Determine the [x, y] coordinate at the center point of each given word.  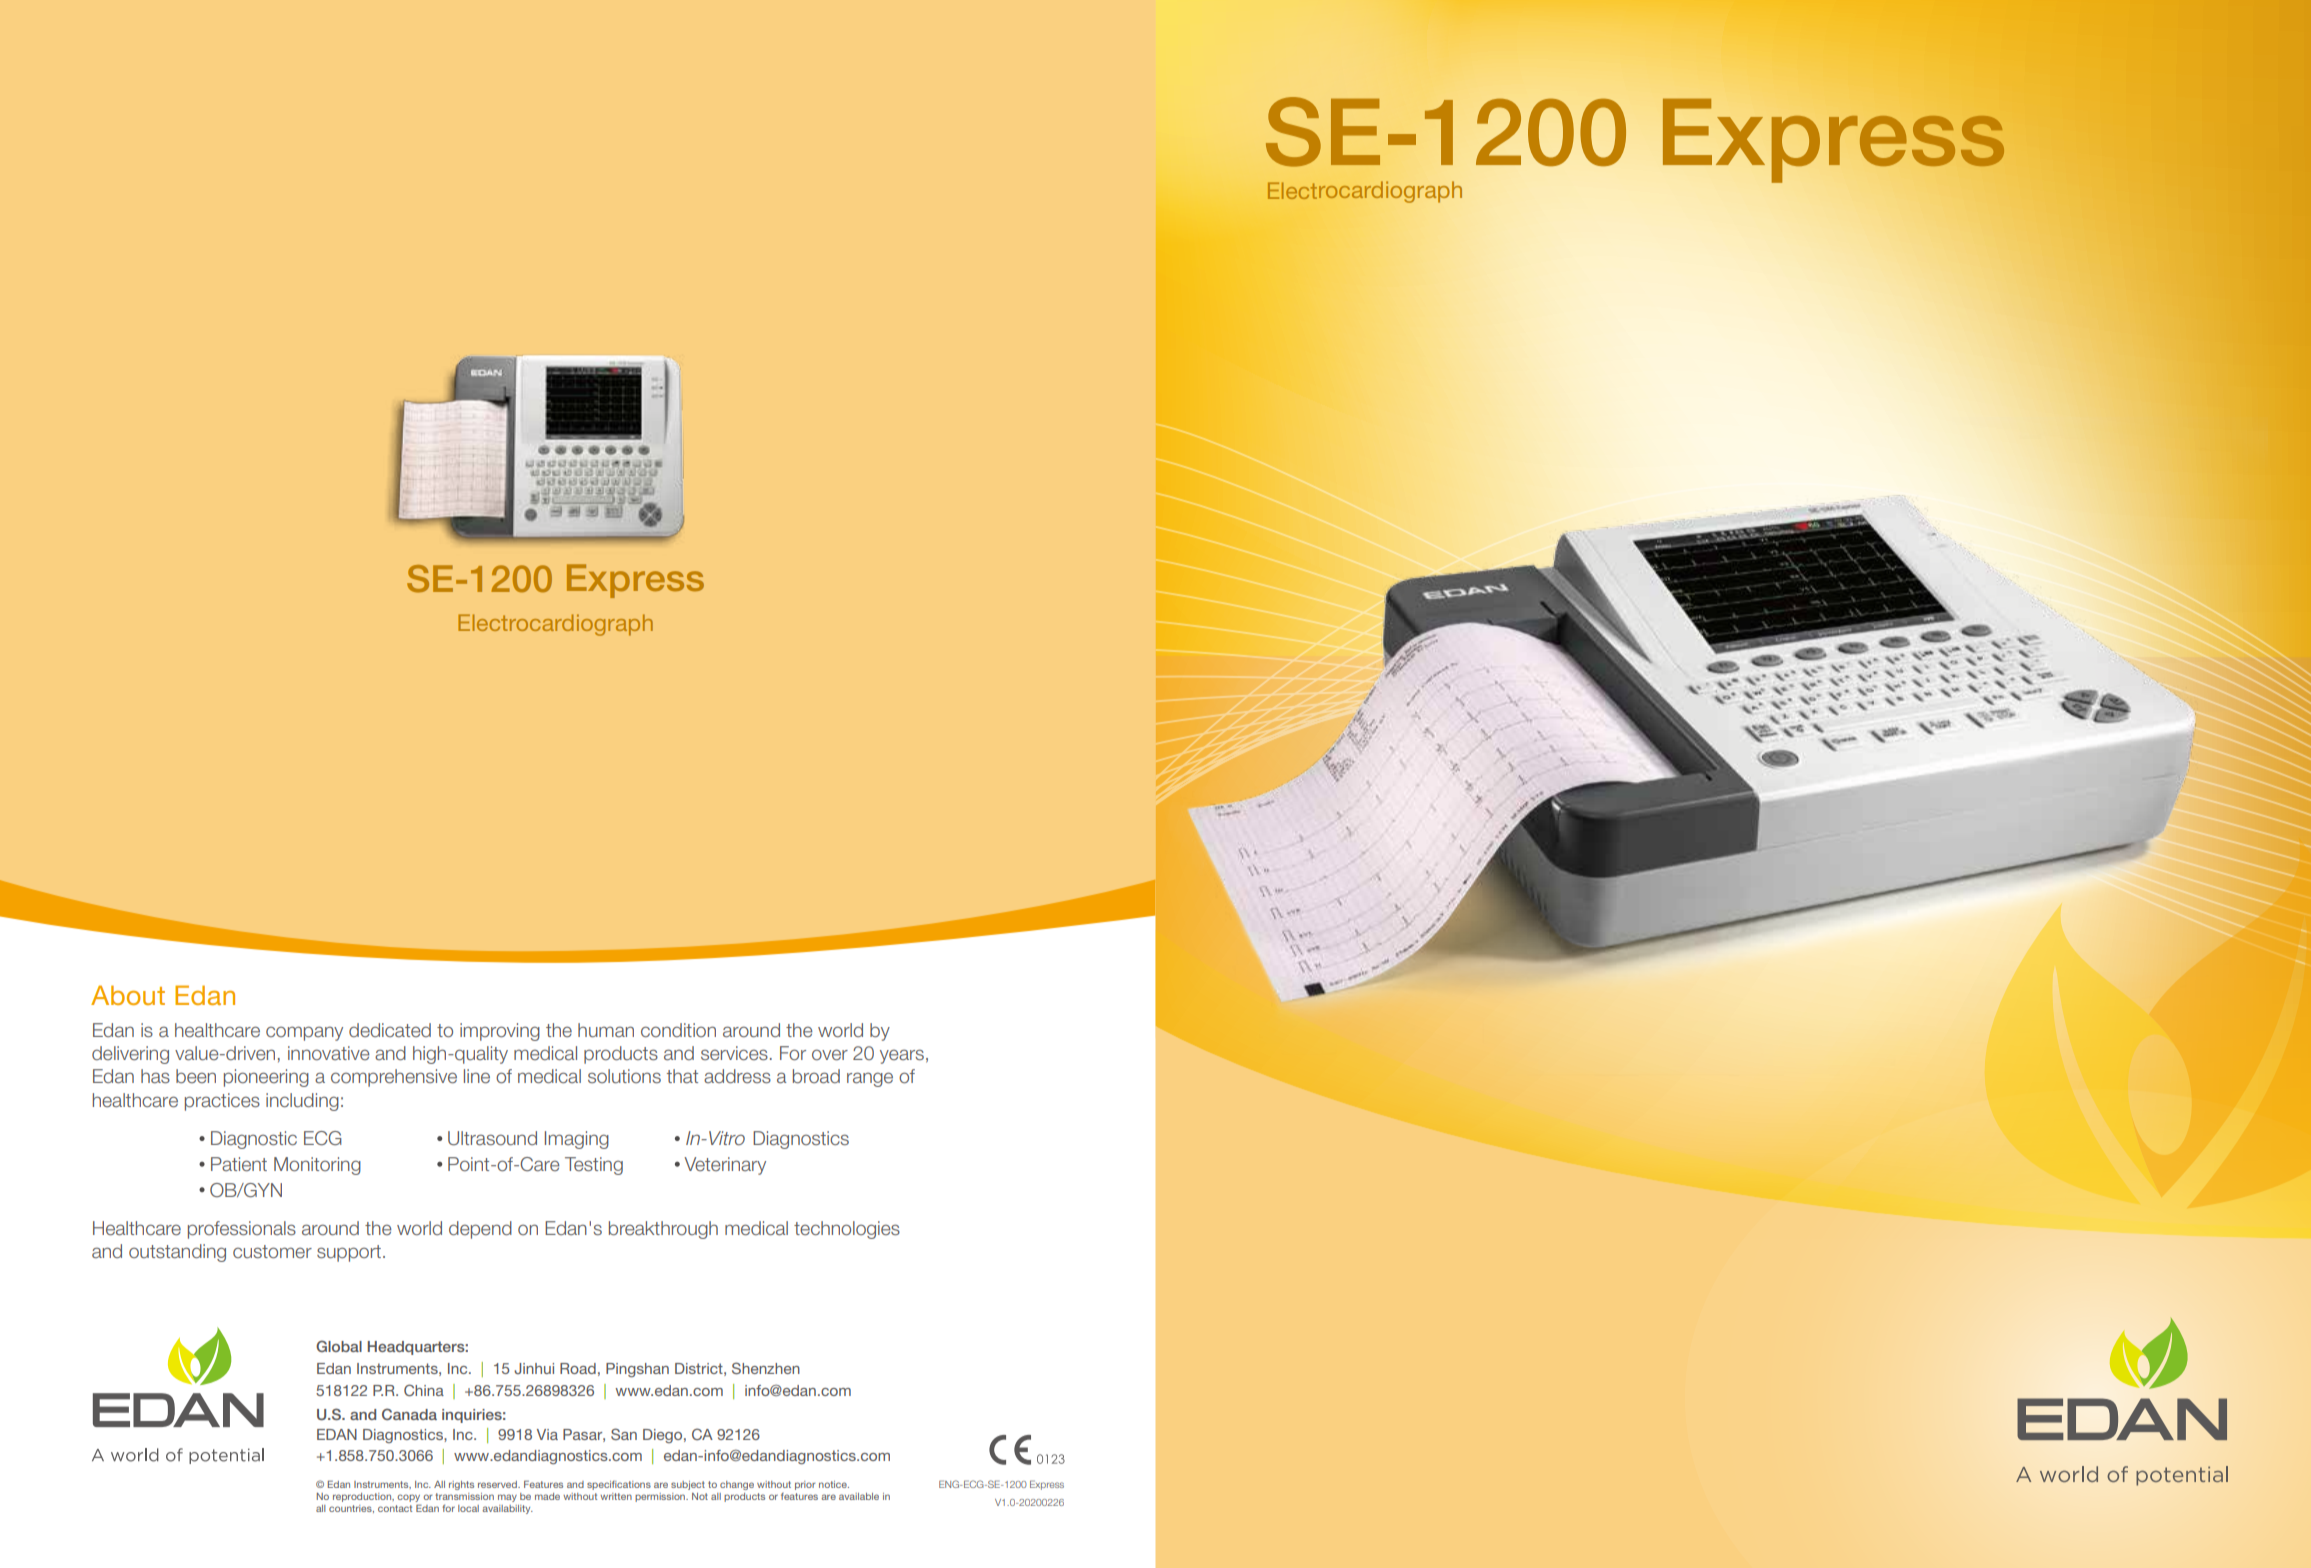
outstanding [177, 1253]
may [507, 1498]
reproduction [363, 1497]
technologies [847, 1230]
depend [480, 1230]
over [830, 1054]
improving [500, 1032]
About [128, 995]
